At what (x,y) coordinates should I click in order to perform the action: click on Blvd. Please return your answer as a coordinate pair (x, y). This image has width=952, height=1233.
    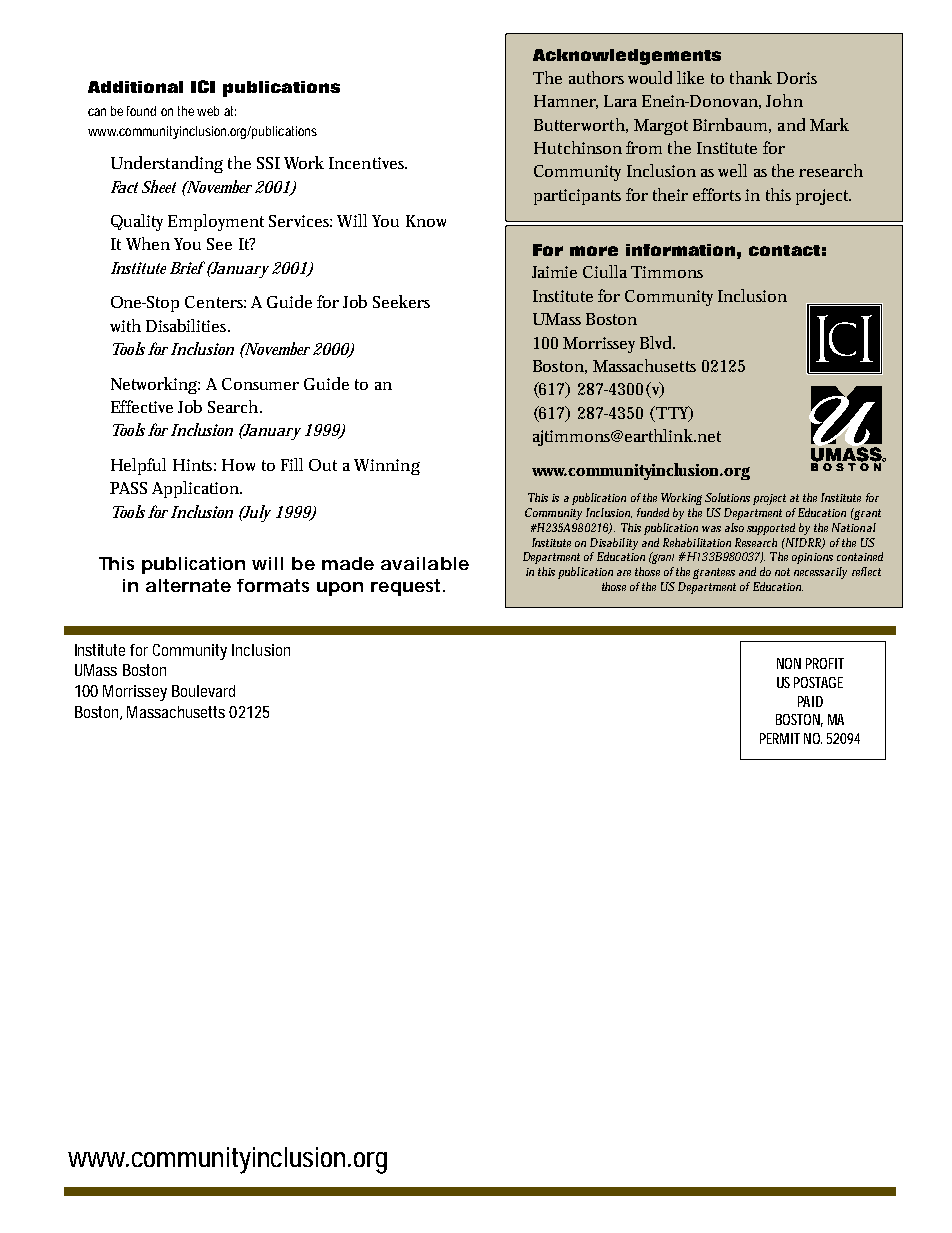
    Looking at the image, I should click on (657, 342).
